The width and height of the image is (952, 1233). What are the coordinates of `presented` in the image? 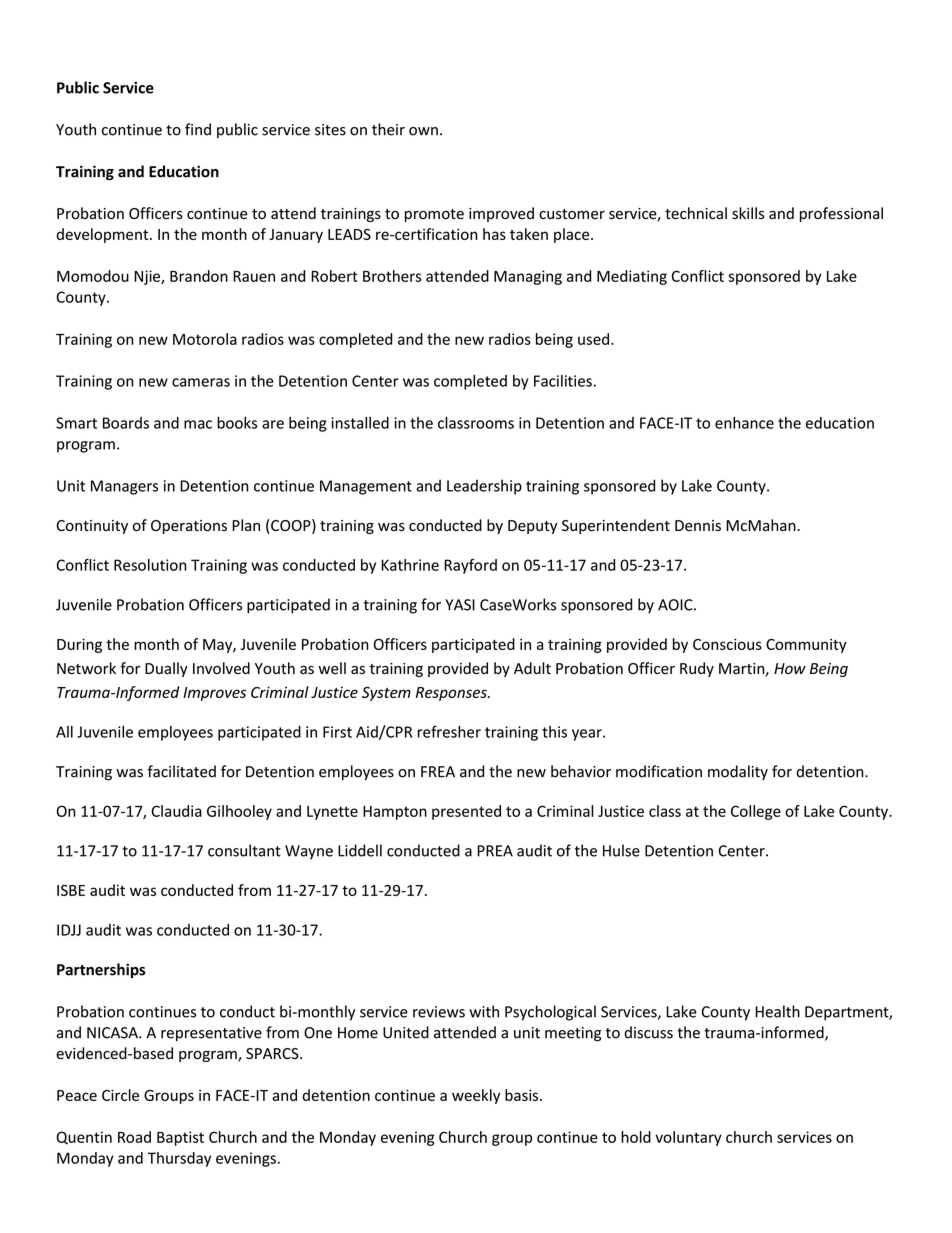 It's located at (466, 812).
